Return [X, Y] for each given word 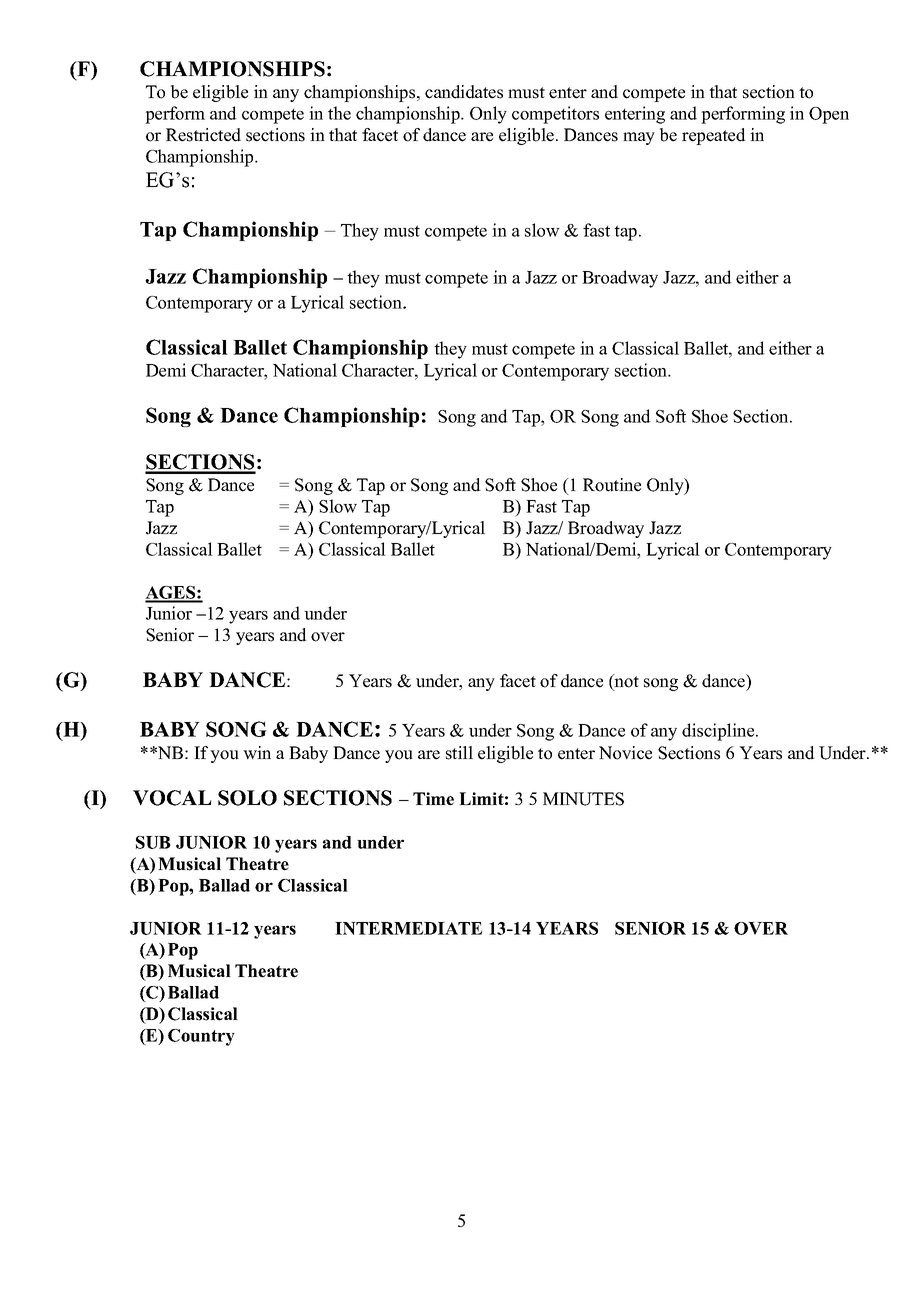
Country [201, 1037]
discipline [719, 732]
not [626, 681]
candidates [464, 92]
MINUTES [583, 799]
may [639, 138]
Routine [612, 485]
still [459, 753]
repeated [714, 136]
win [257, 752]
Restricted [203, 135]
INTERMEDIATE [408, 928]
